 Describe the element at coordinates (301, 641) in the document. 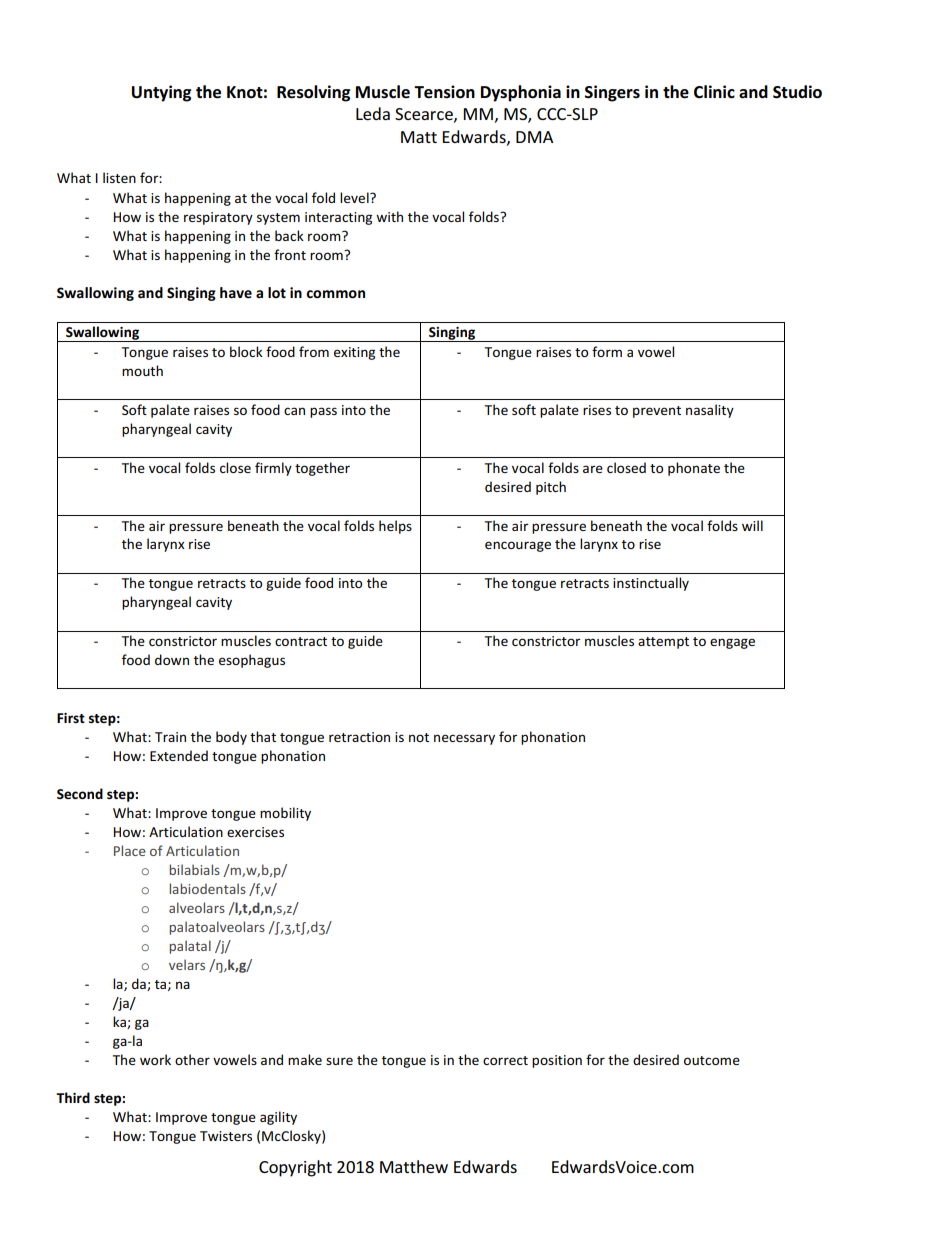

I see `contract` at that location.
